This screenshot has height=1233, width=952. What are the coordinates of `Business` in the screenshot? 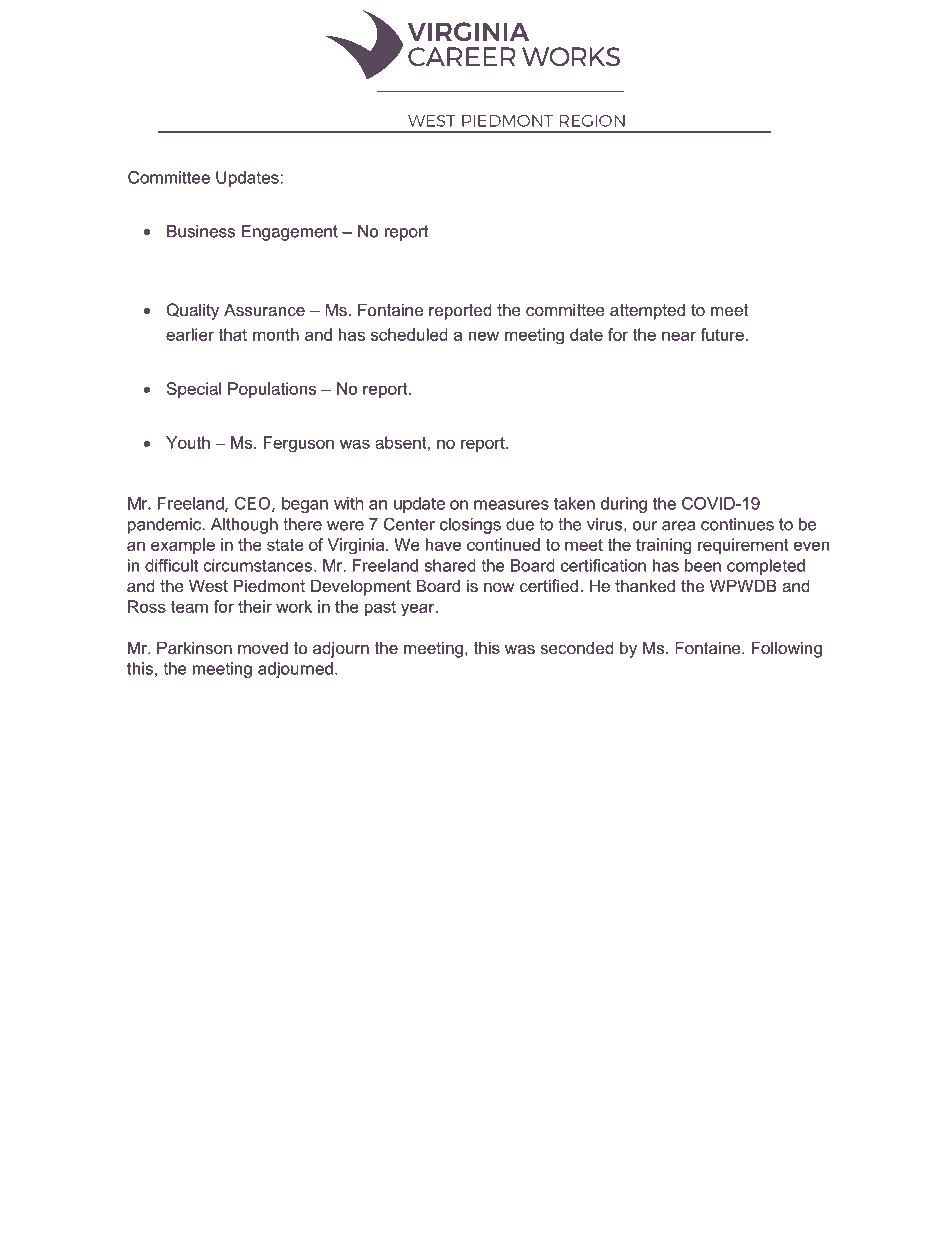 It's located at (201, 231).
